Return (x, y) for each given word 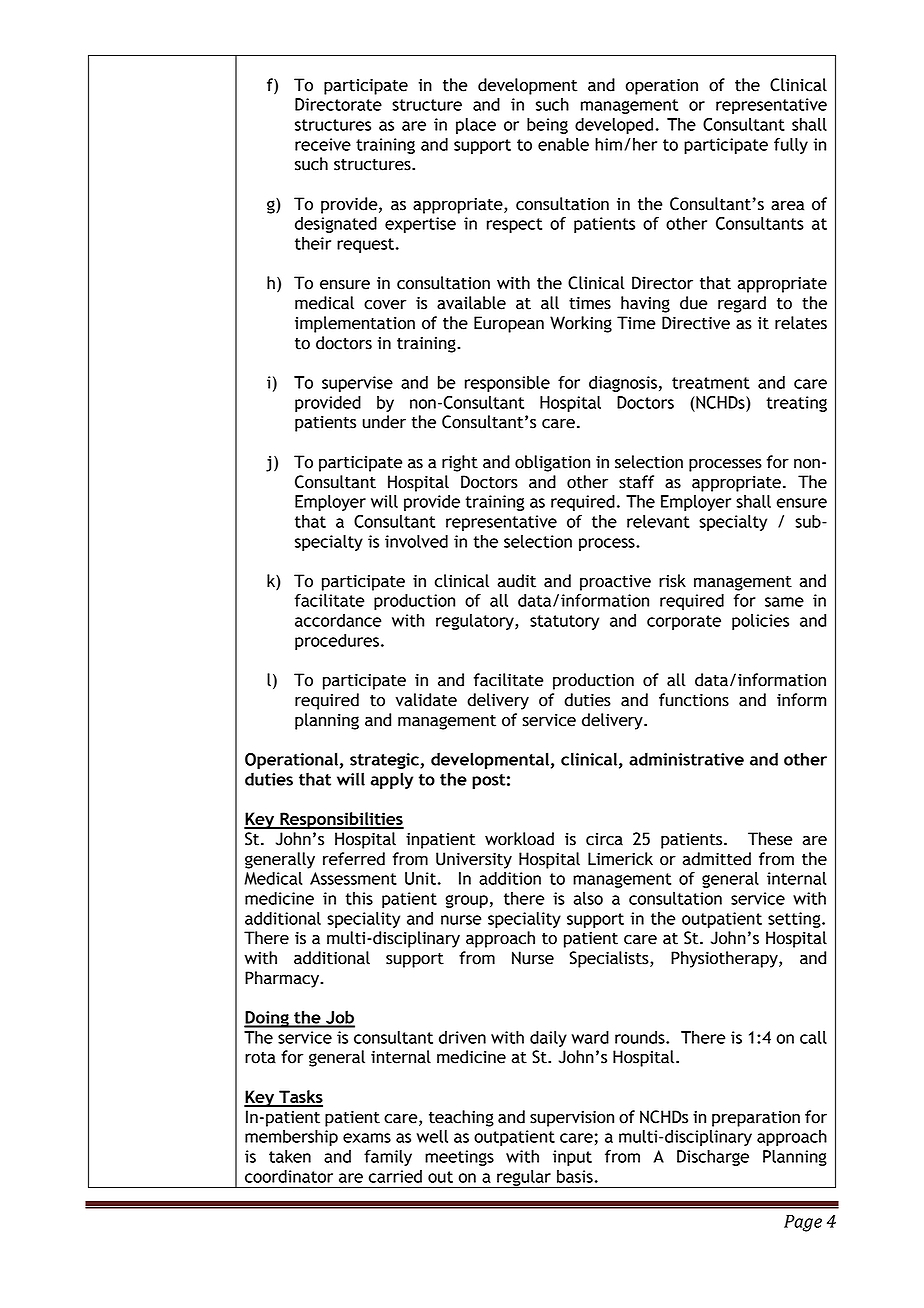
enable (563, 144)
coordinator (289, 1176)
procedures (337, 642)
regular (524, 1179)
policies (760, 622)
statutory (564, 622)
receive (323, 144)
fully (791, 146)
